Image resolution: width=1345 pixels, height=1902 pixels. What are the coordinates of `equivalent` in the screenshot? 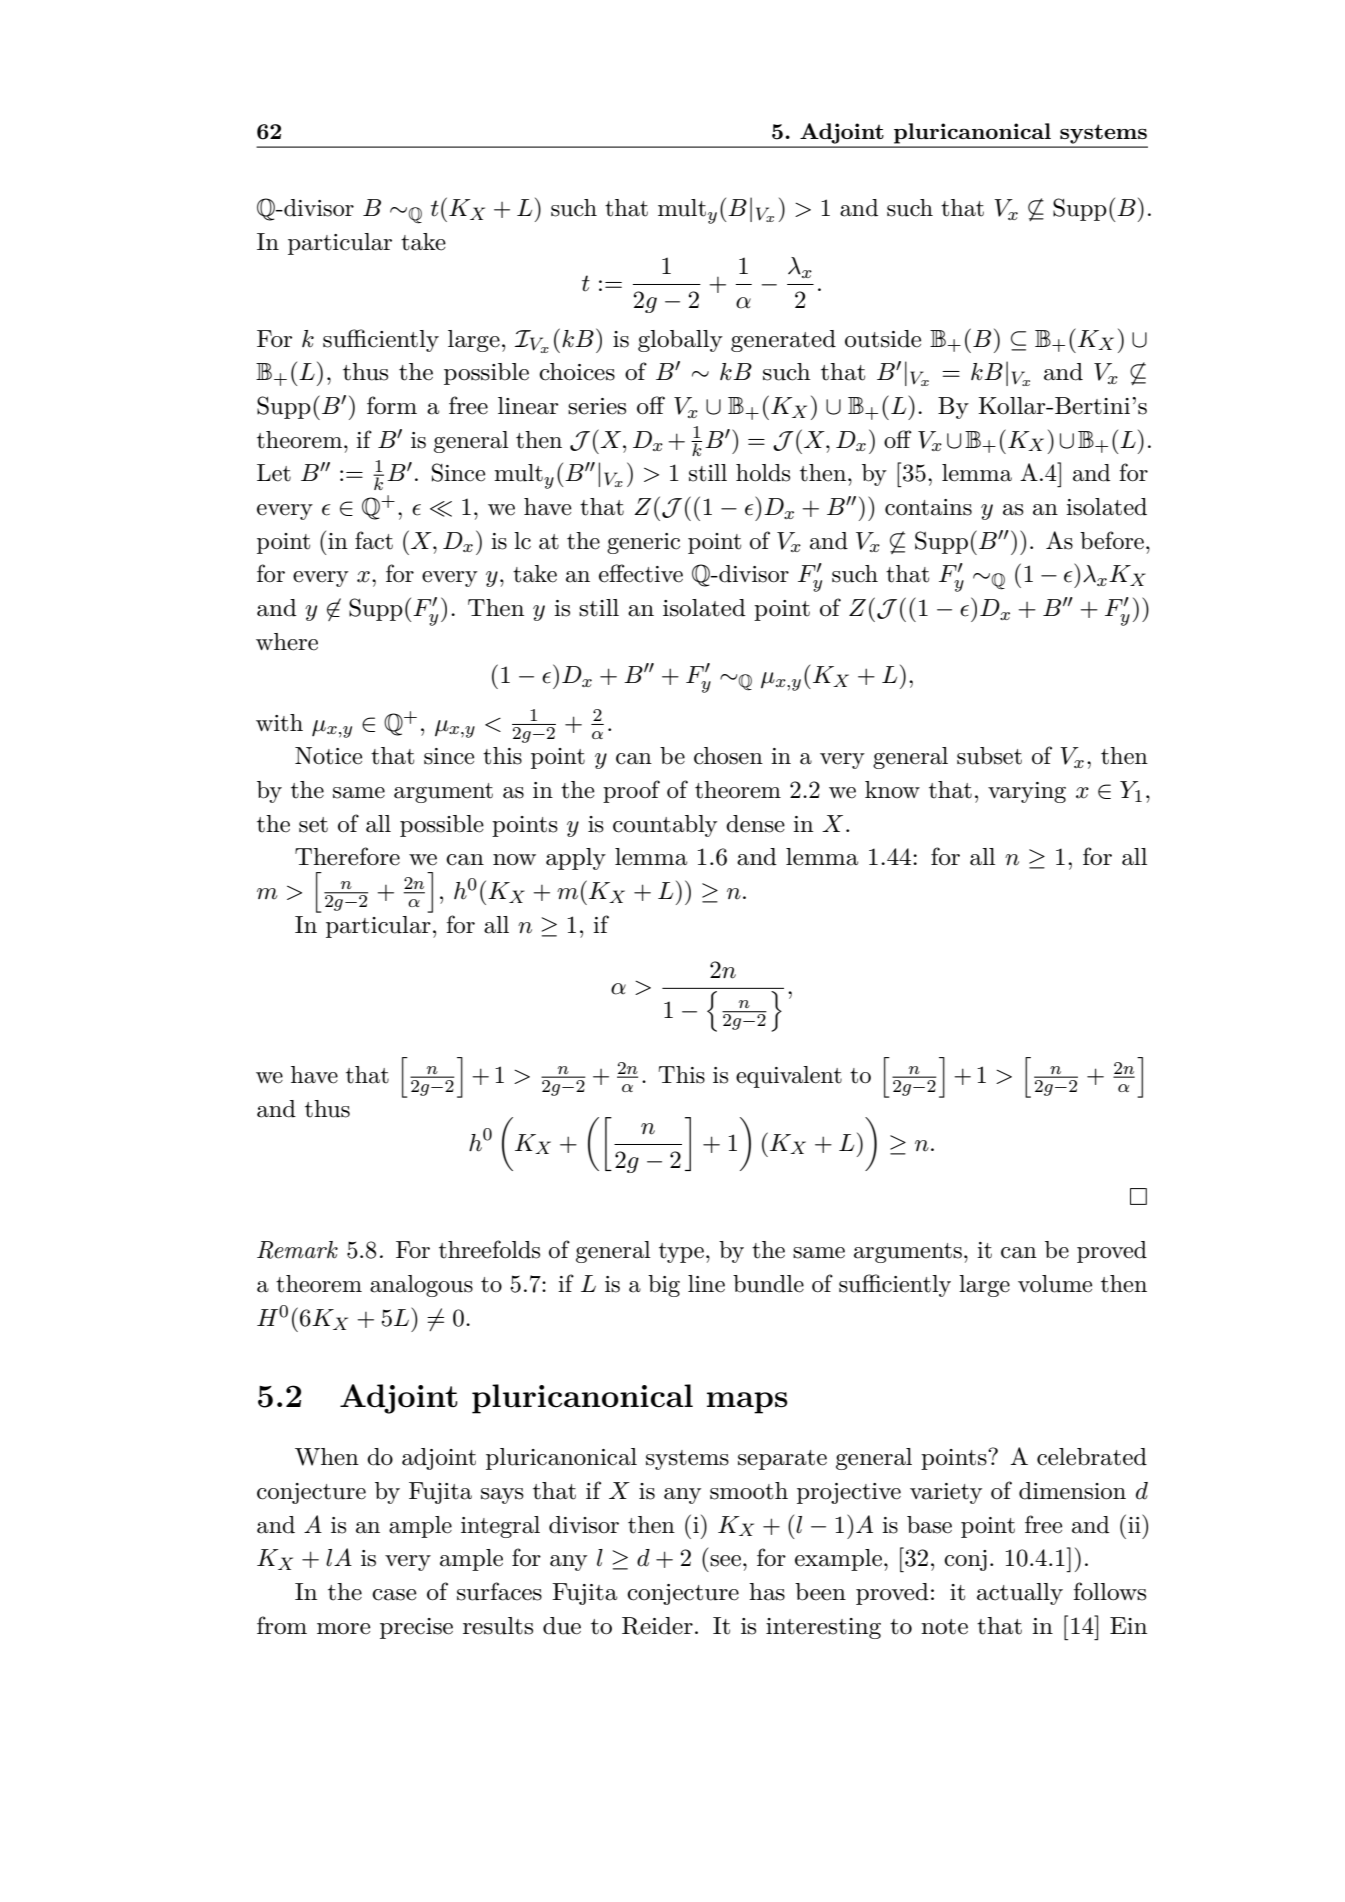 It's located at (789, 1077).
